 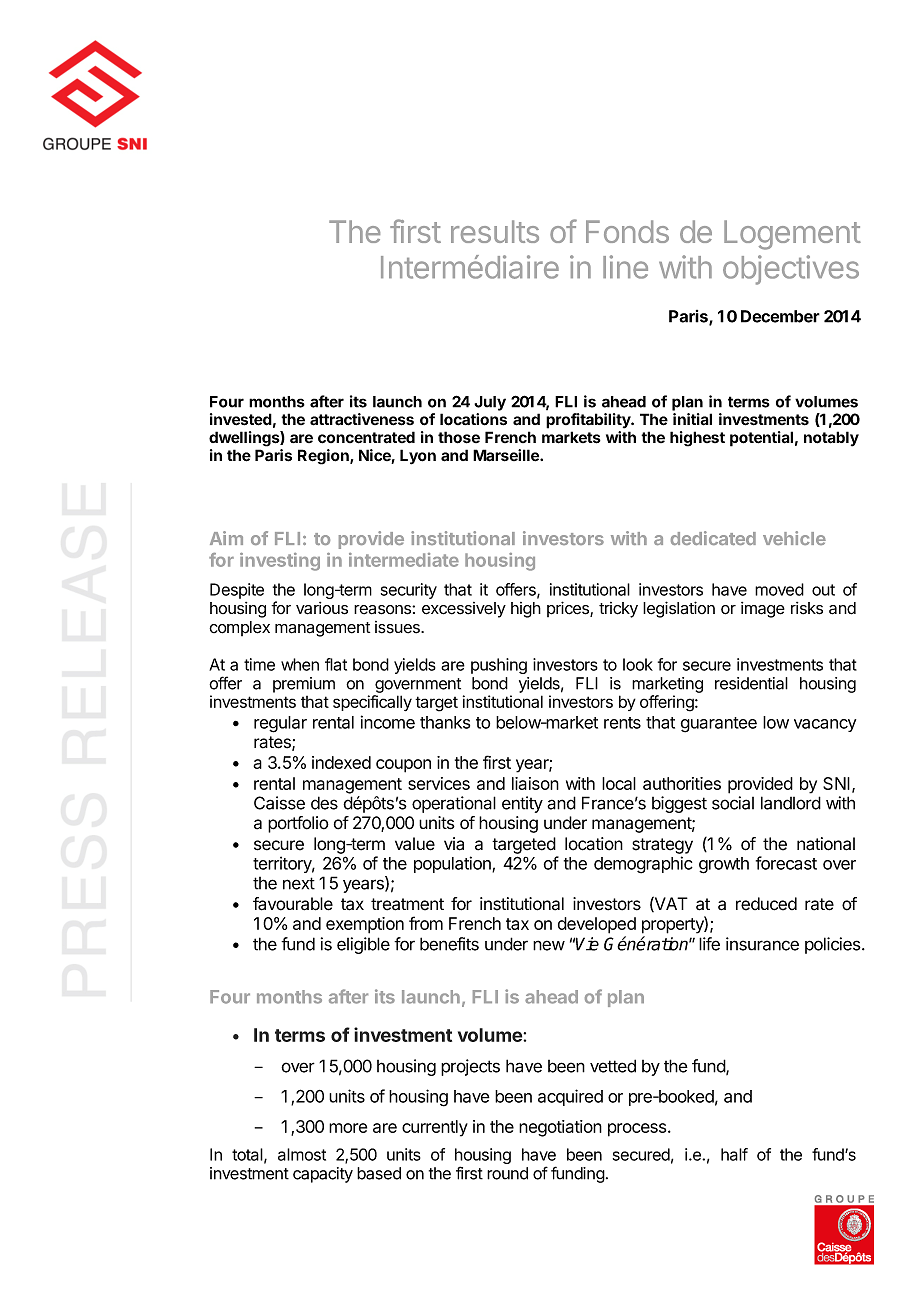 I want to click on line, so click(x=625, y=267).
